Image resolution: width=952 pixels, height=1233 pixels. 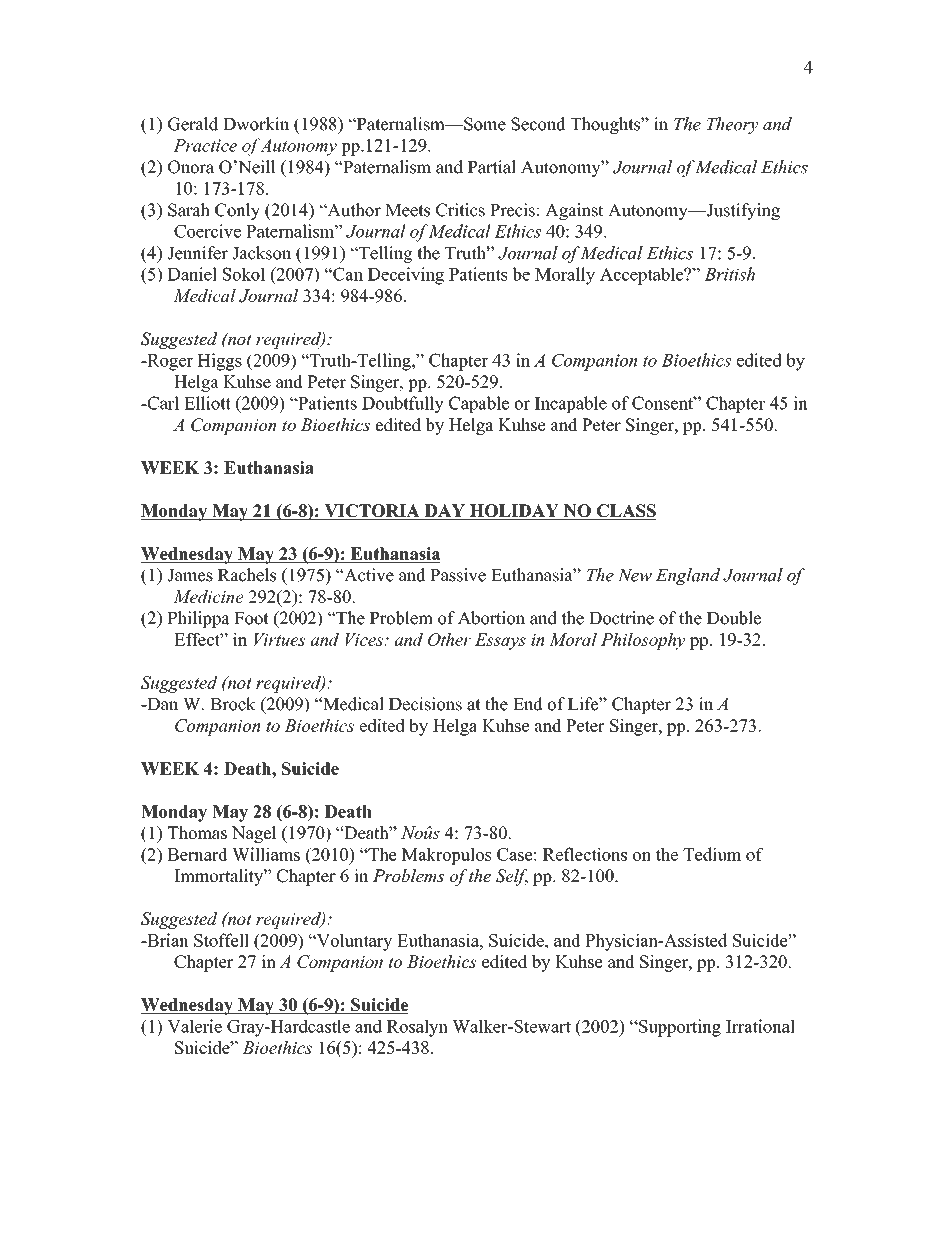 I want to click on Self, so click(x=512, y=877).
